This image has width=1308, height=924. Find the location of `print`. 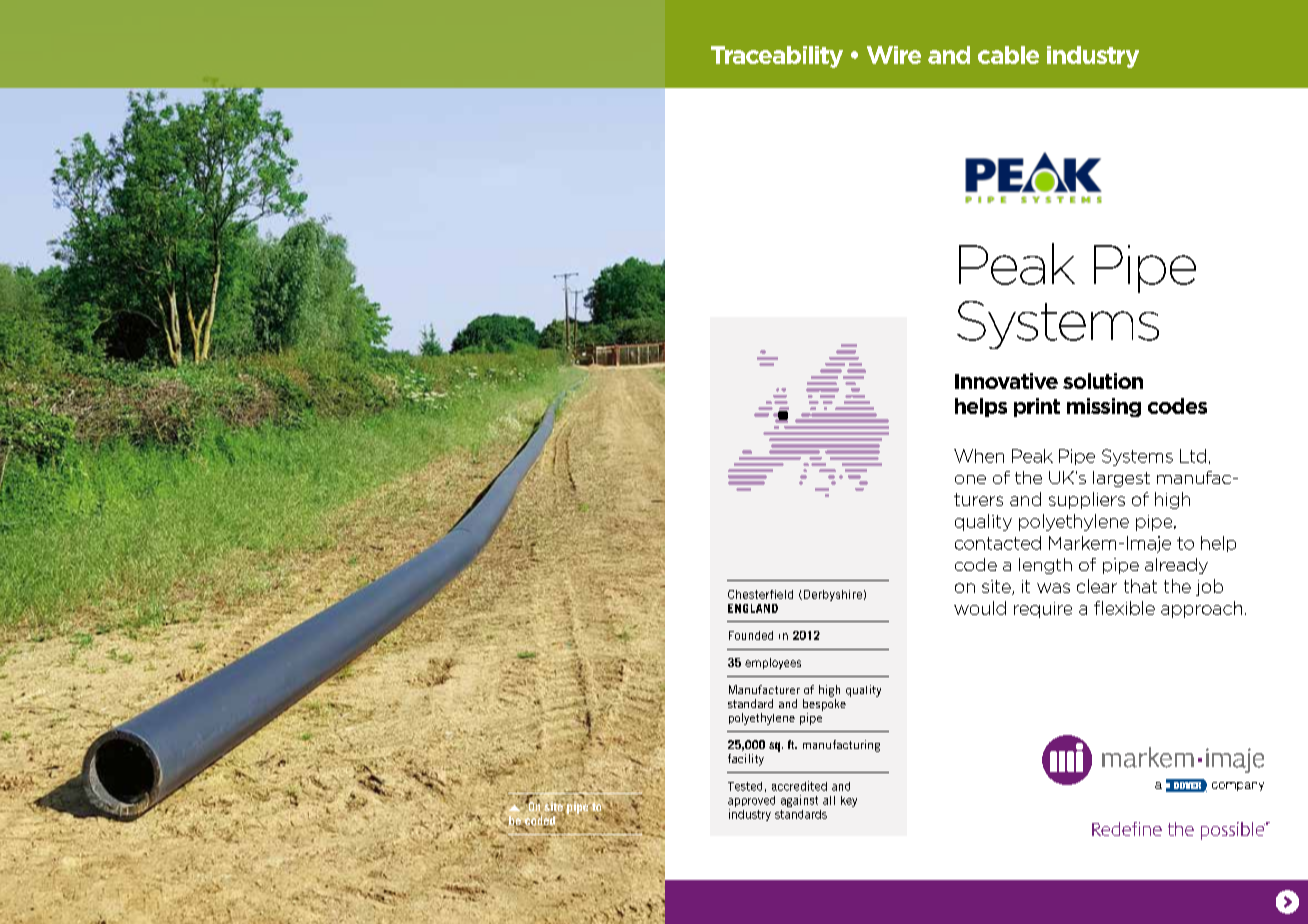

print is located at coordinates (1037, 407).
